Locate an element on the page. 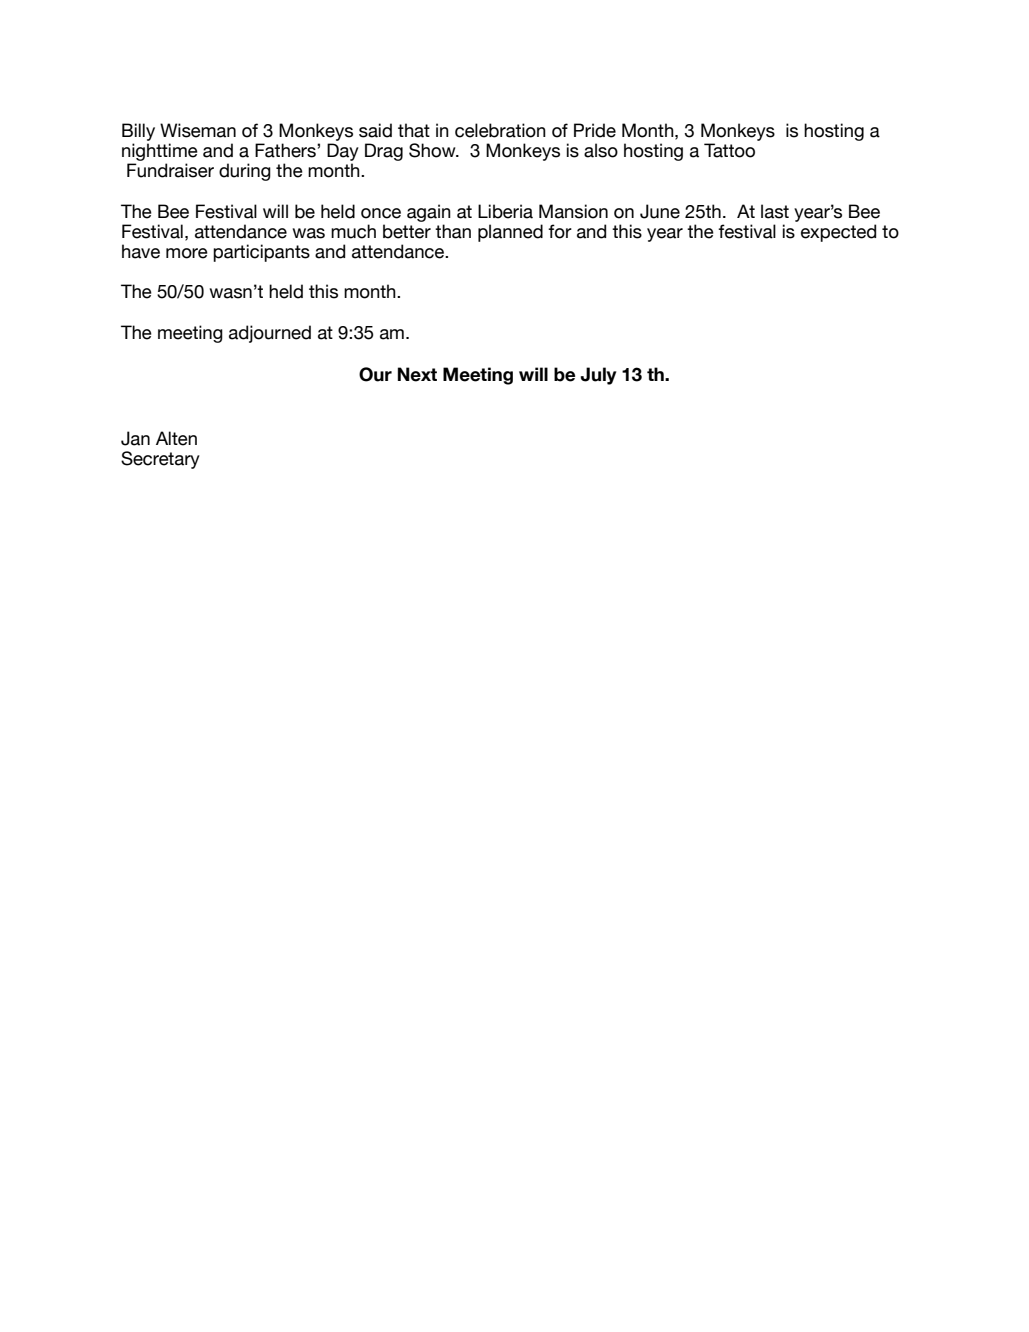 This page has height=1332, width=1029. Next is located at coordinates (417, 374).
